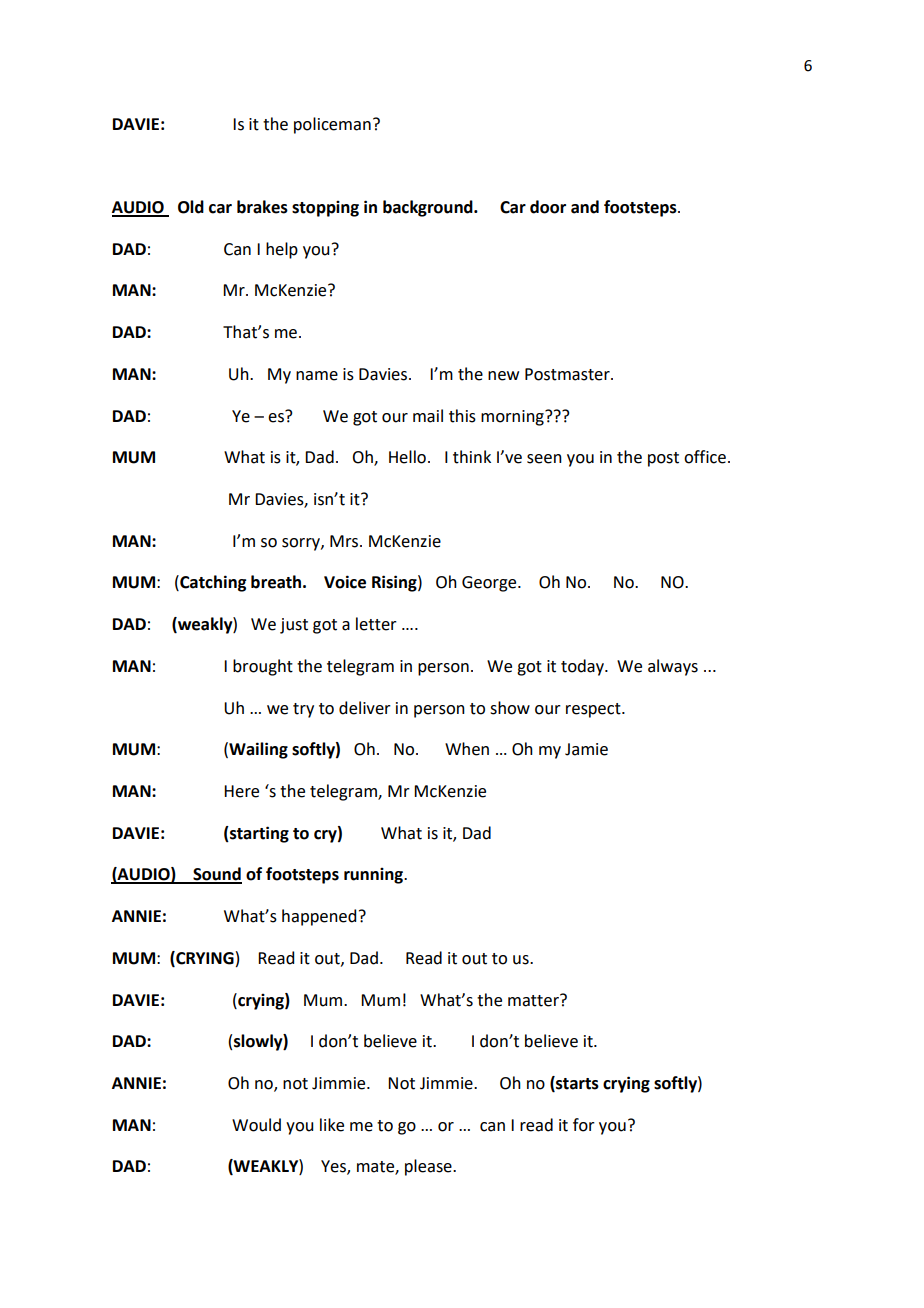 Image resolution: width=924 pixels, height=1308 pixels. Describe the element at coordinates (467, 749) in the screenshot. I see `When` at that location.
